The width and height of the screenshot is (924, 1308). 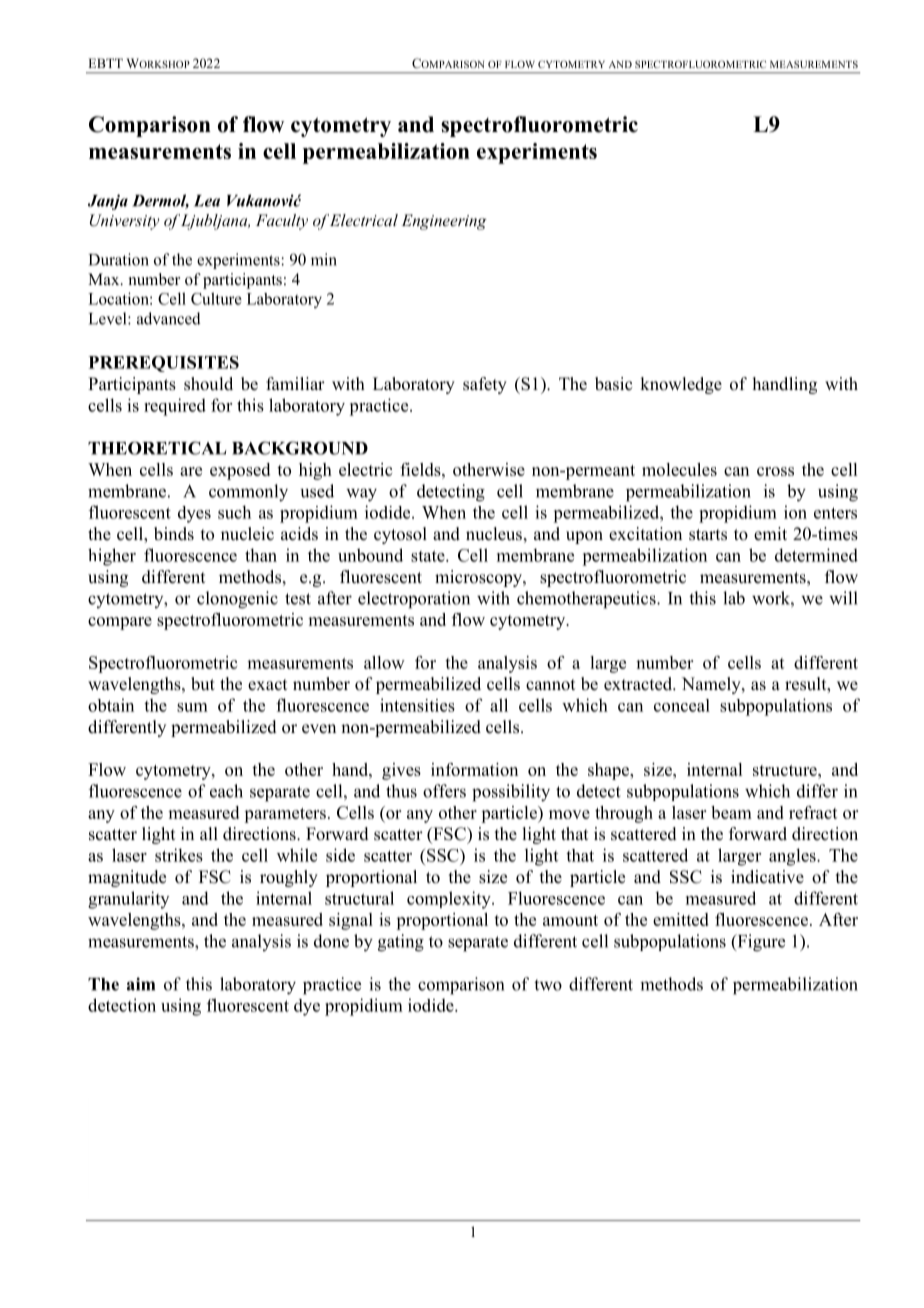 What do you see at coordinates (215, 222) in the screenshot?
I see `Ljubljana` at bounding box center [215, 222].
